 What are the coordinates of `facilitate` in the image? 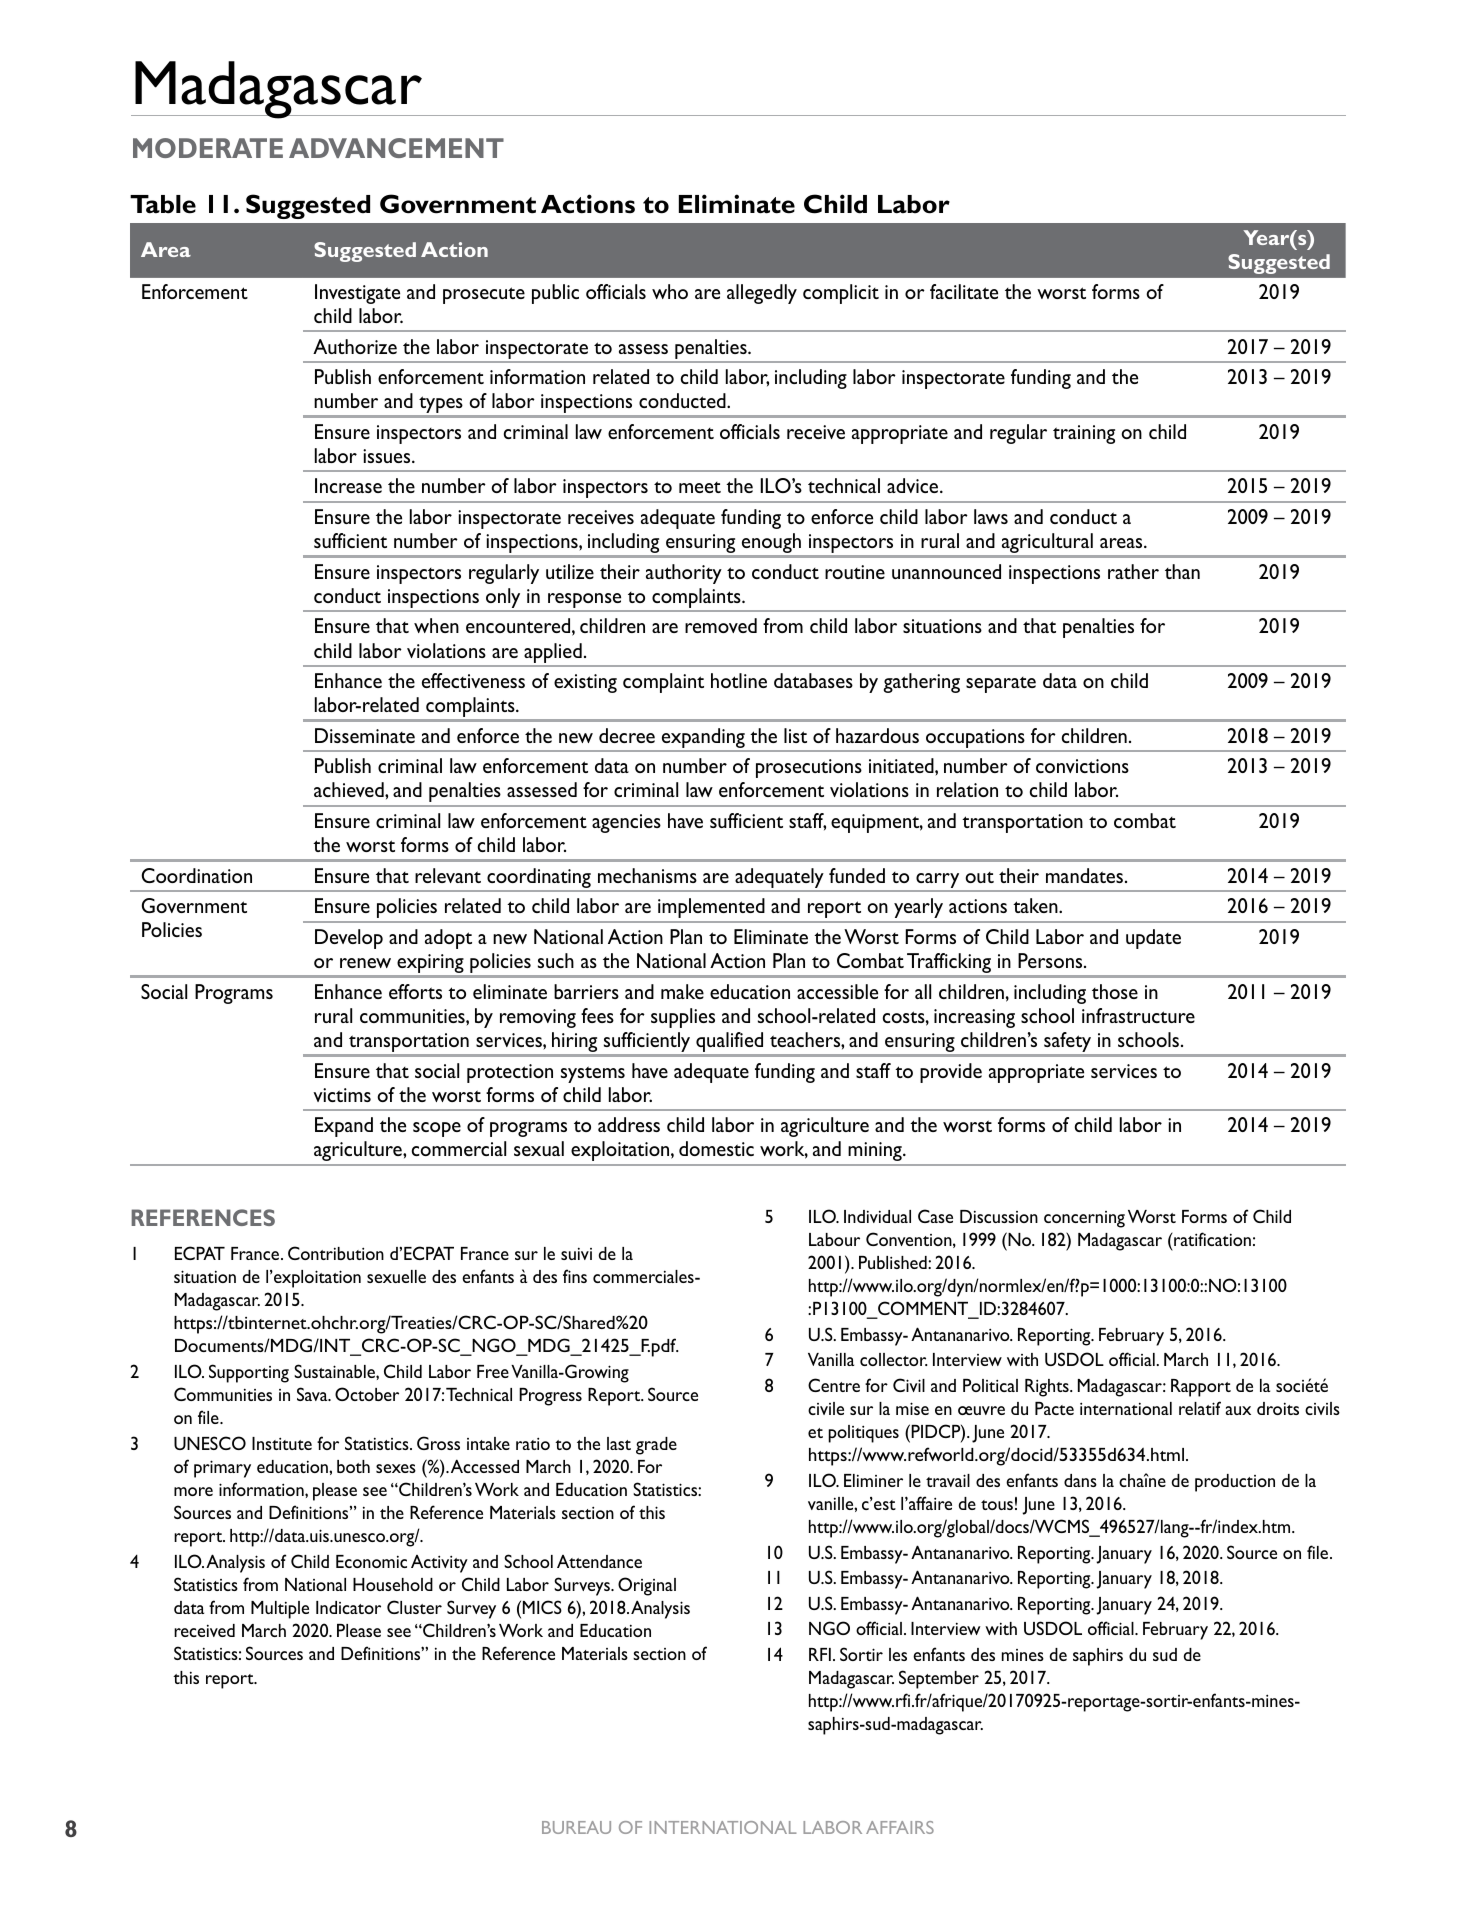 It's located at (964, 291).
